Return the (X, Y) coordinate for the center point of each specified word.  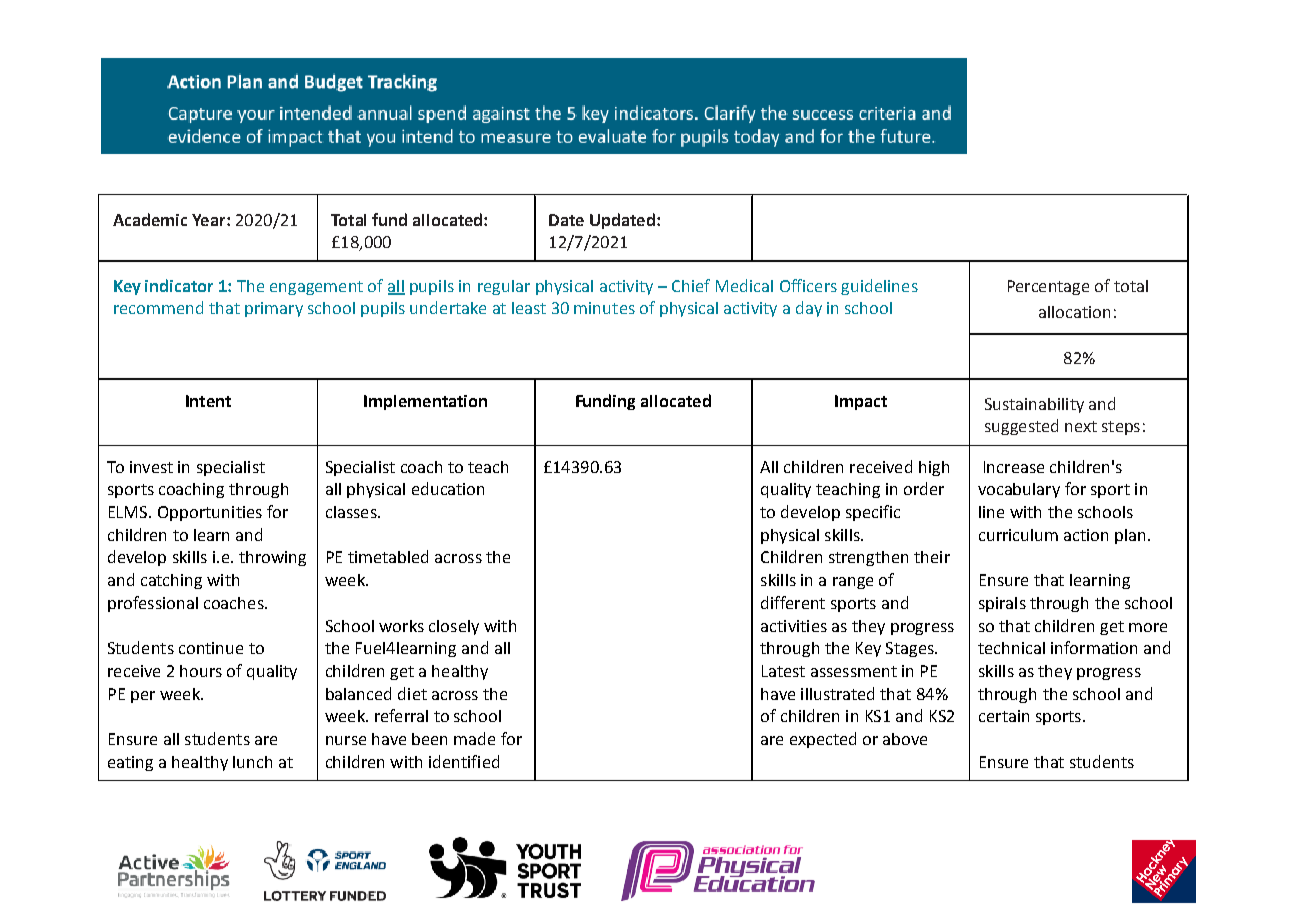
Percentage (1048, 287)
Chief (691, 285)
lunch (252, 762)
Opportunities (210, 513)
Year (210, 220)
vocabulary (1019, 490)
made (474, 738)
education (448, 488)
